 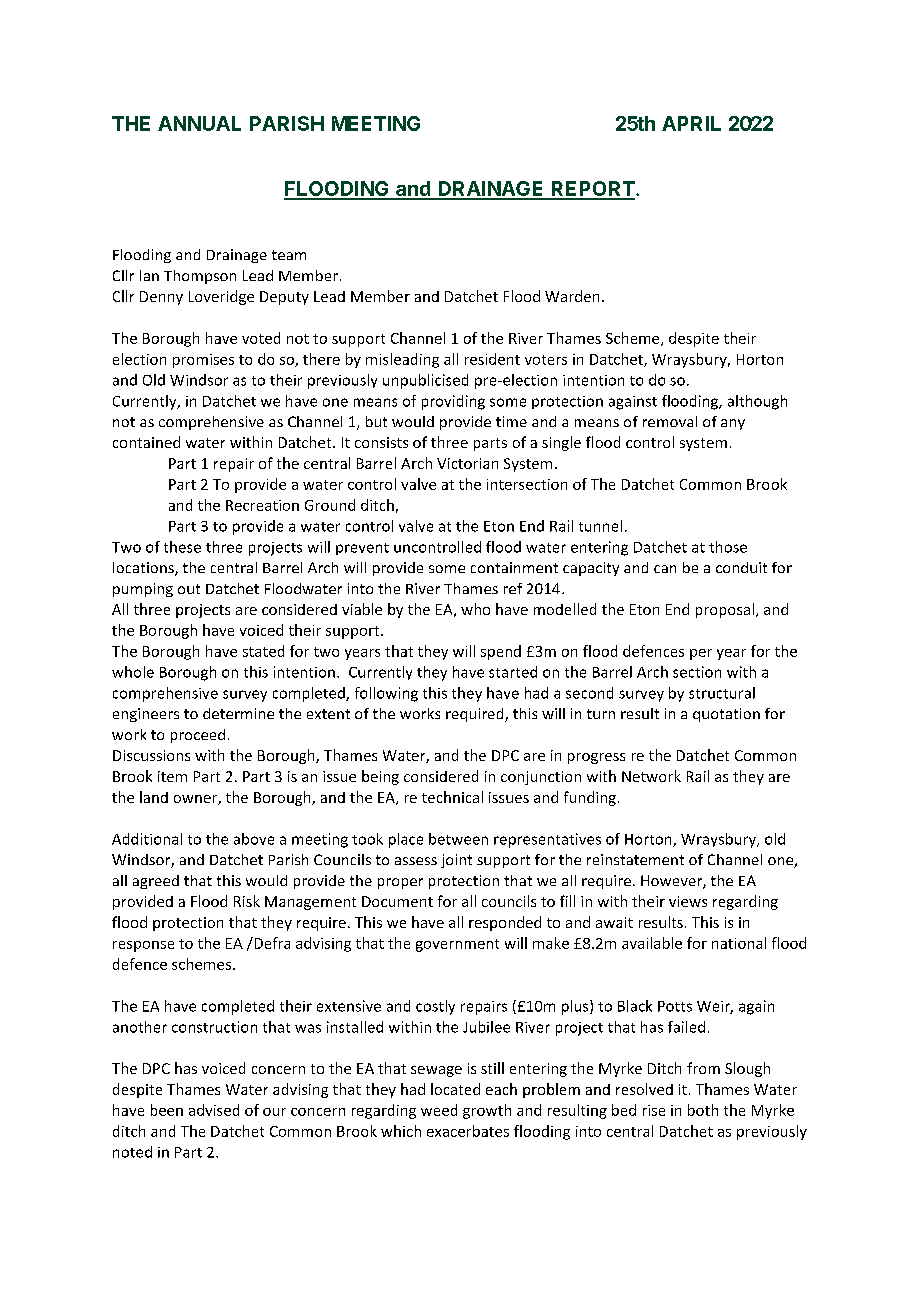 What do you see at coordinates (670, 421) in the page?
I see `removal` at bounding box center [670, 421].
